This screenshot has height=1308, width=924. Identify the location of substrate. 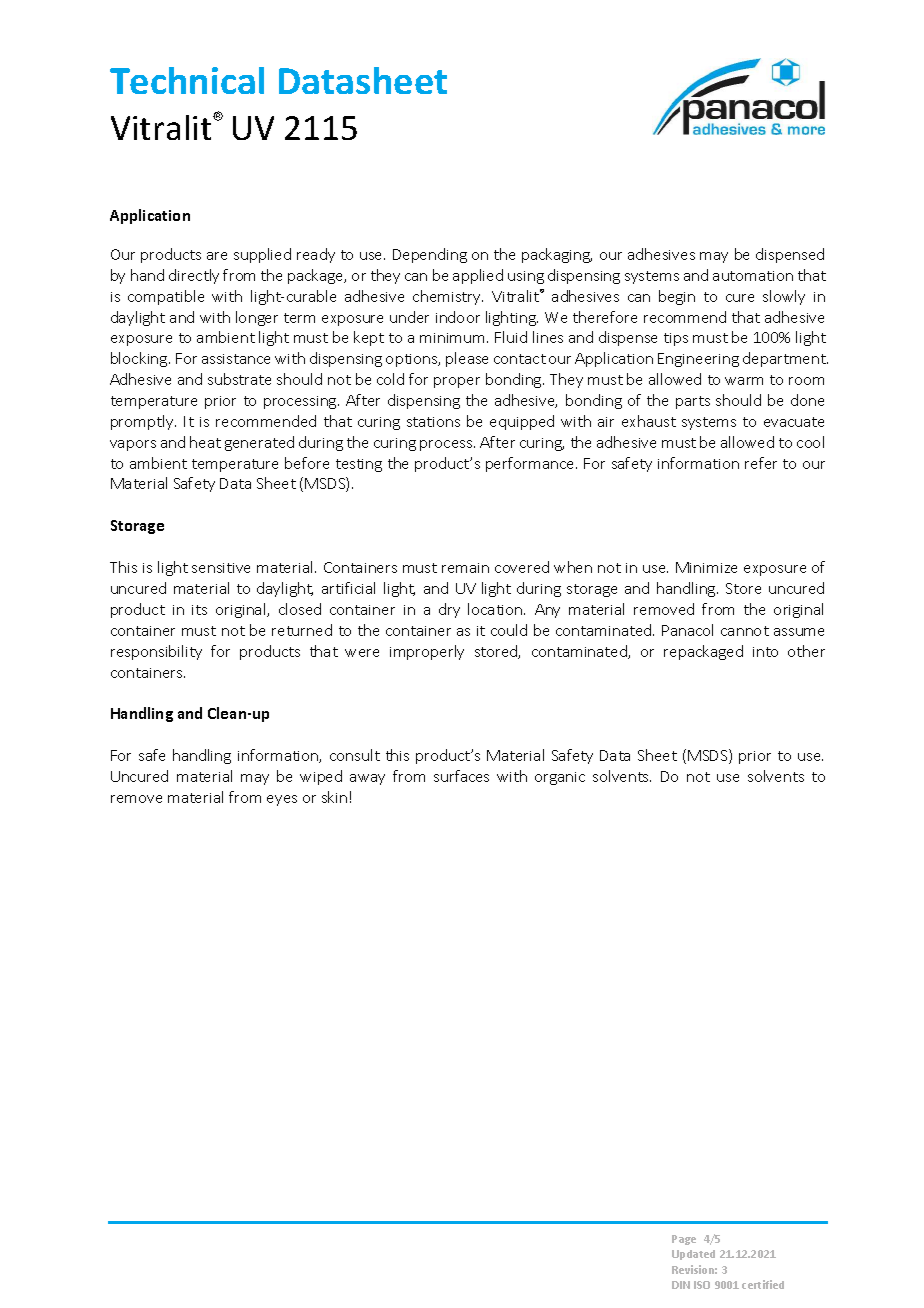
(239, 379).
